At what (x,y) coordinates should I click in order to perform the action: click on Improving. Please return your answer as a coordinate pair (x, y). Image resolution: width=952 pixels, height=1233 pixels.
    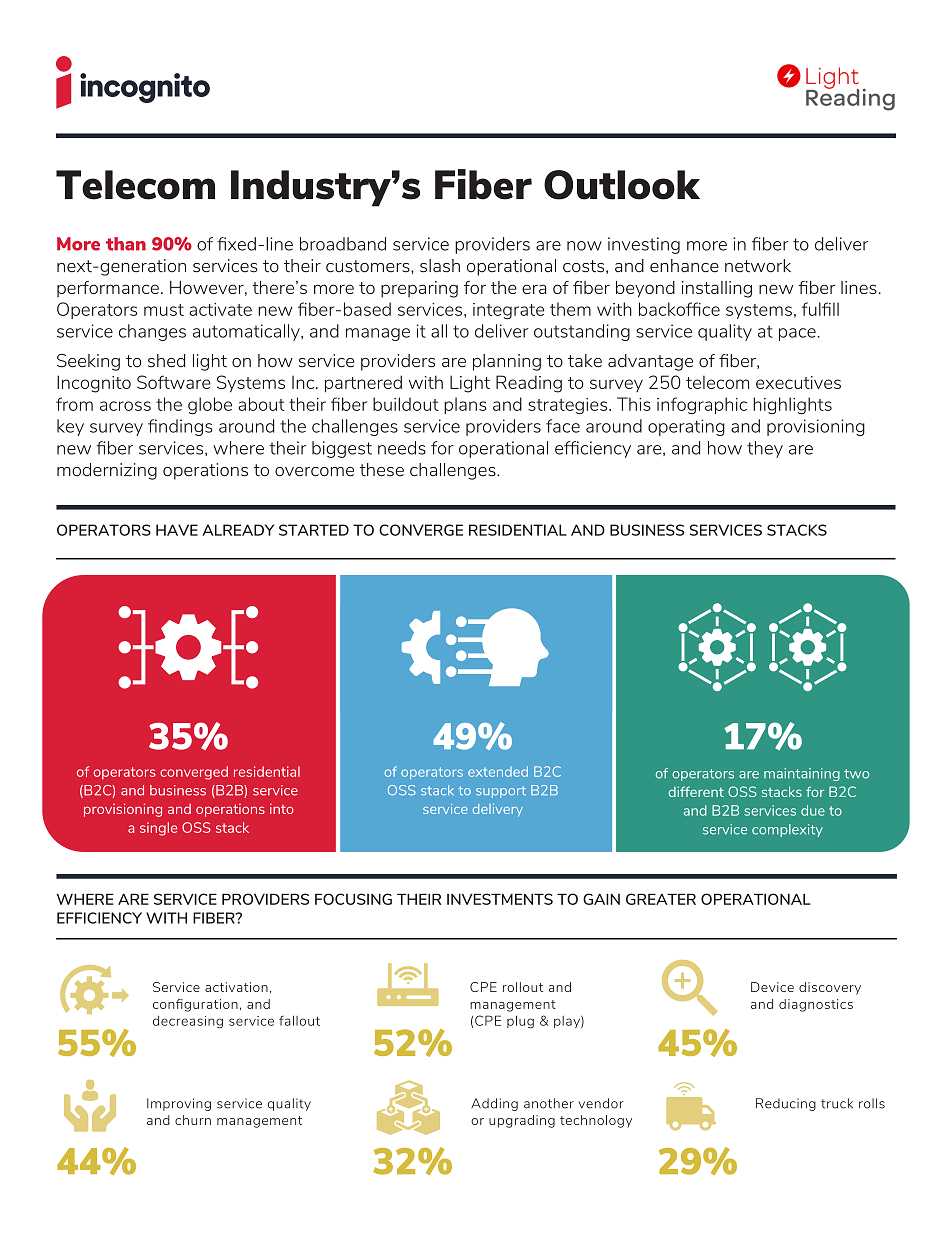
    Looking at the image, I should click on (179, 1104).
